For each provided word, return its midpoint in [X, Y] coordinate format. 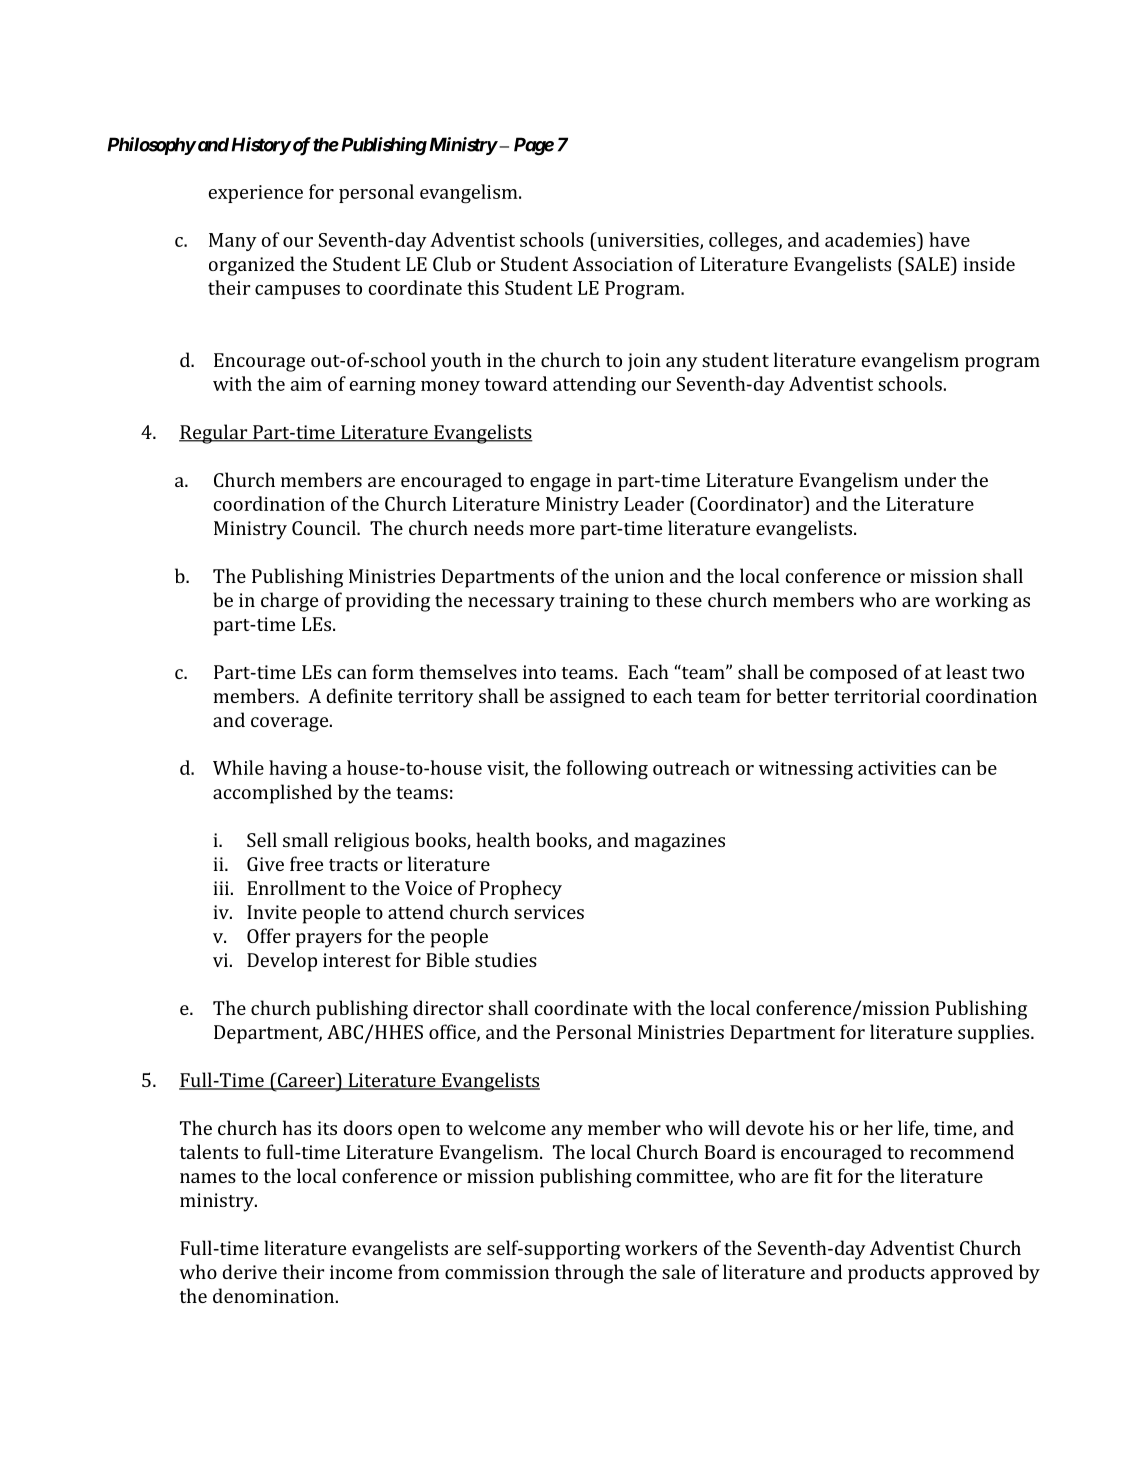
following [607, 770]
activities [897, 768]
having [298, 770]
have [949, 239]
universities [648, 240]
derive [250, 1271]
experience [256, 194]
